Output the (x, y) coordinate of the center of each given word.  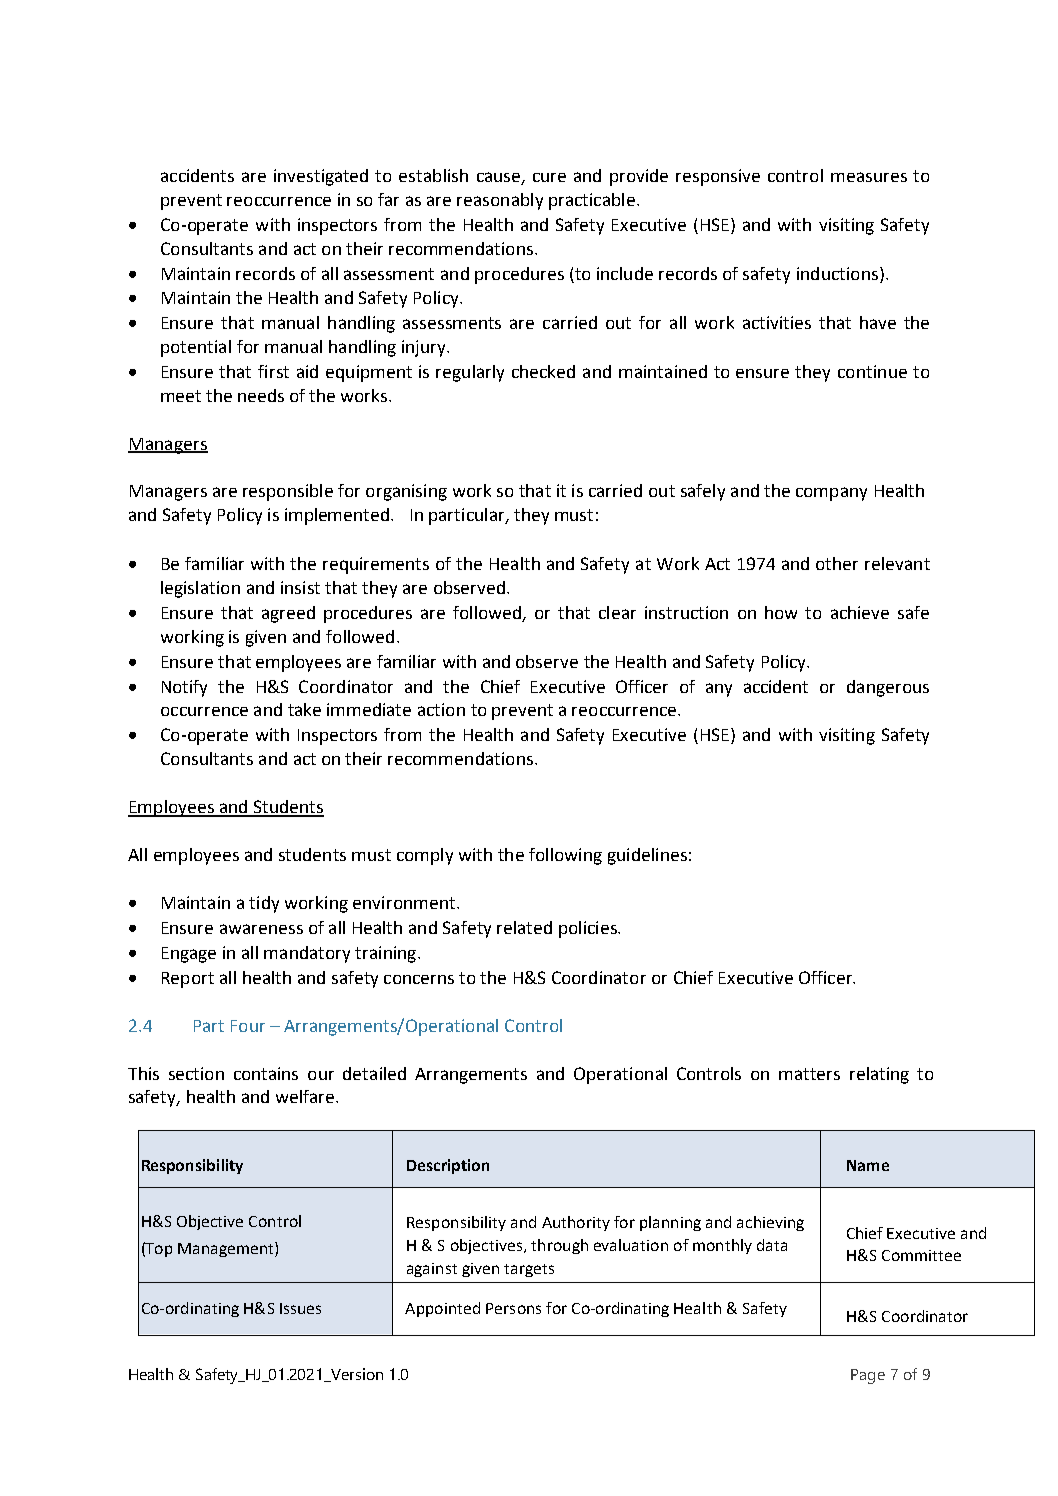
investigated (321, 177)
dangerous (888, 688)
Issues (300, 1308)
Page (868, 1376)
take (304, 709)
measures (869, 177)
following (565, 856)
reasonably (500, 201)
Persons (513, 1308)
